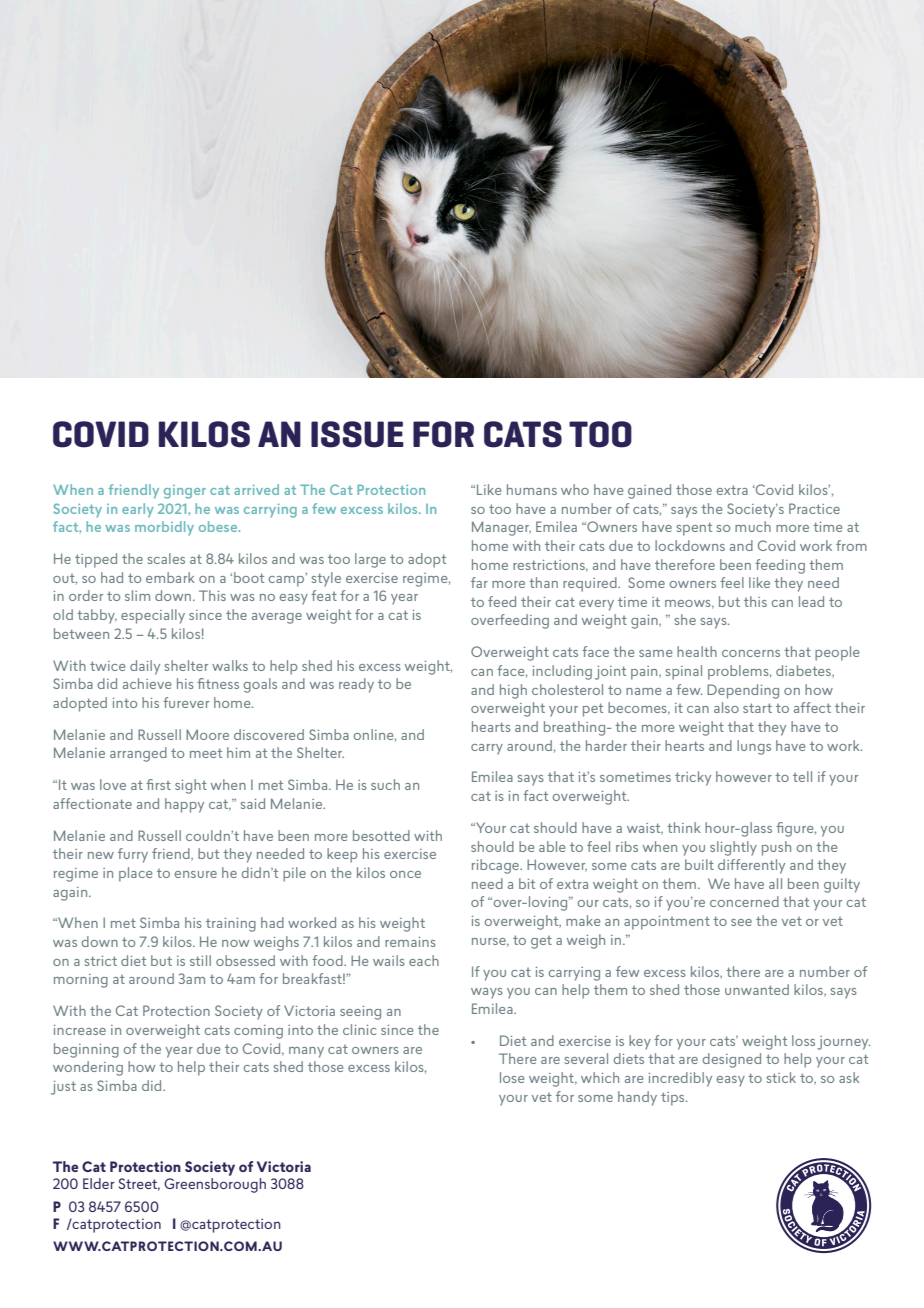 The image size is (924, 1308). What do you see at coordinates (139, 1184) in the document?
I see `Street` at bounding box center [139, 1184].
